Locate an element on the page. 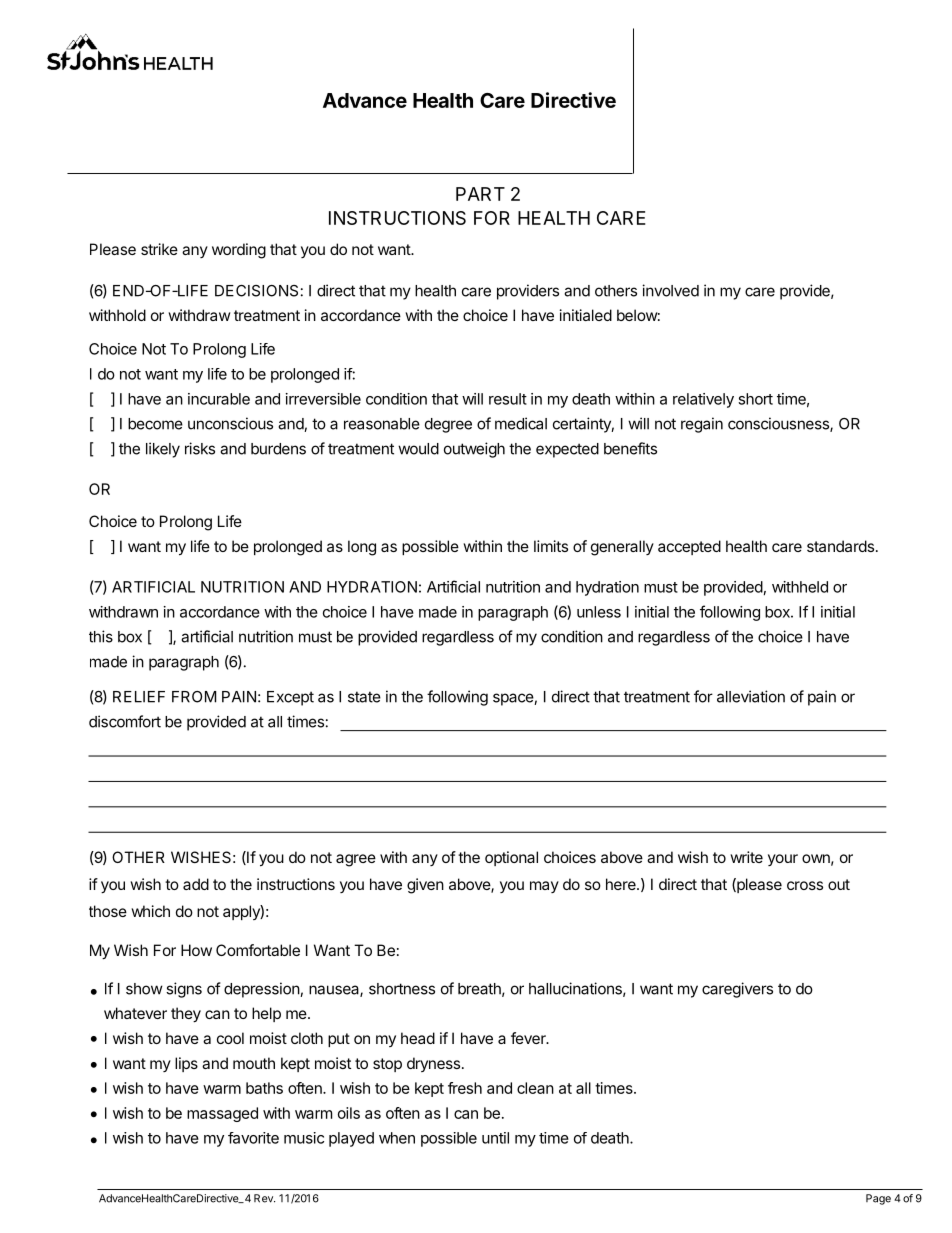  PART is located at coordinates (480, 194).
